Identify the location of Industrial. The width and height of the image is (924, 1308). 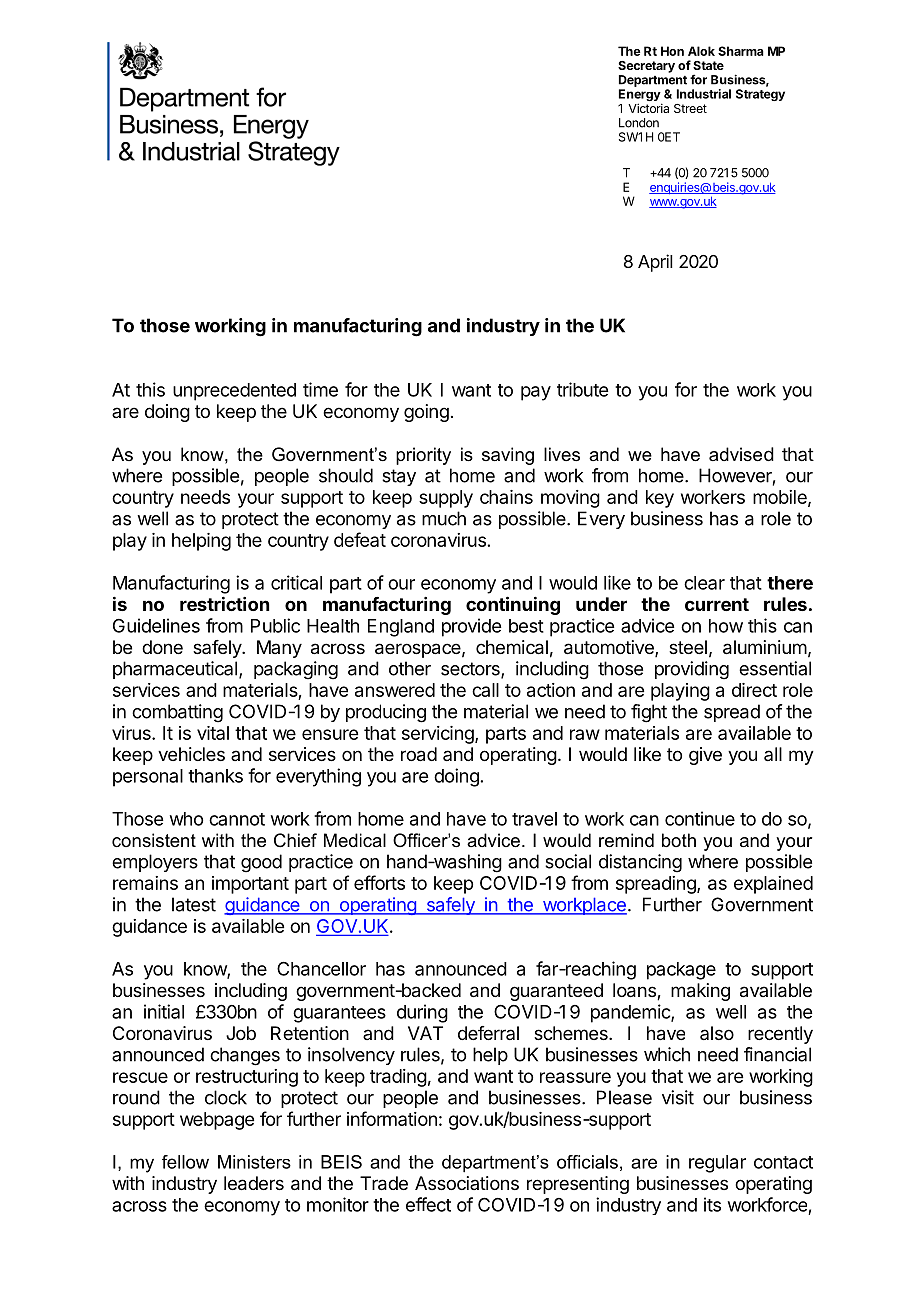
(704, 94).
